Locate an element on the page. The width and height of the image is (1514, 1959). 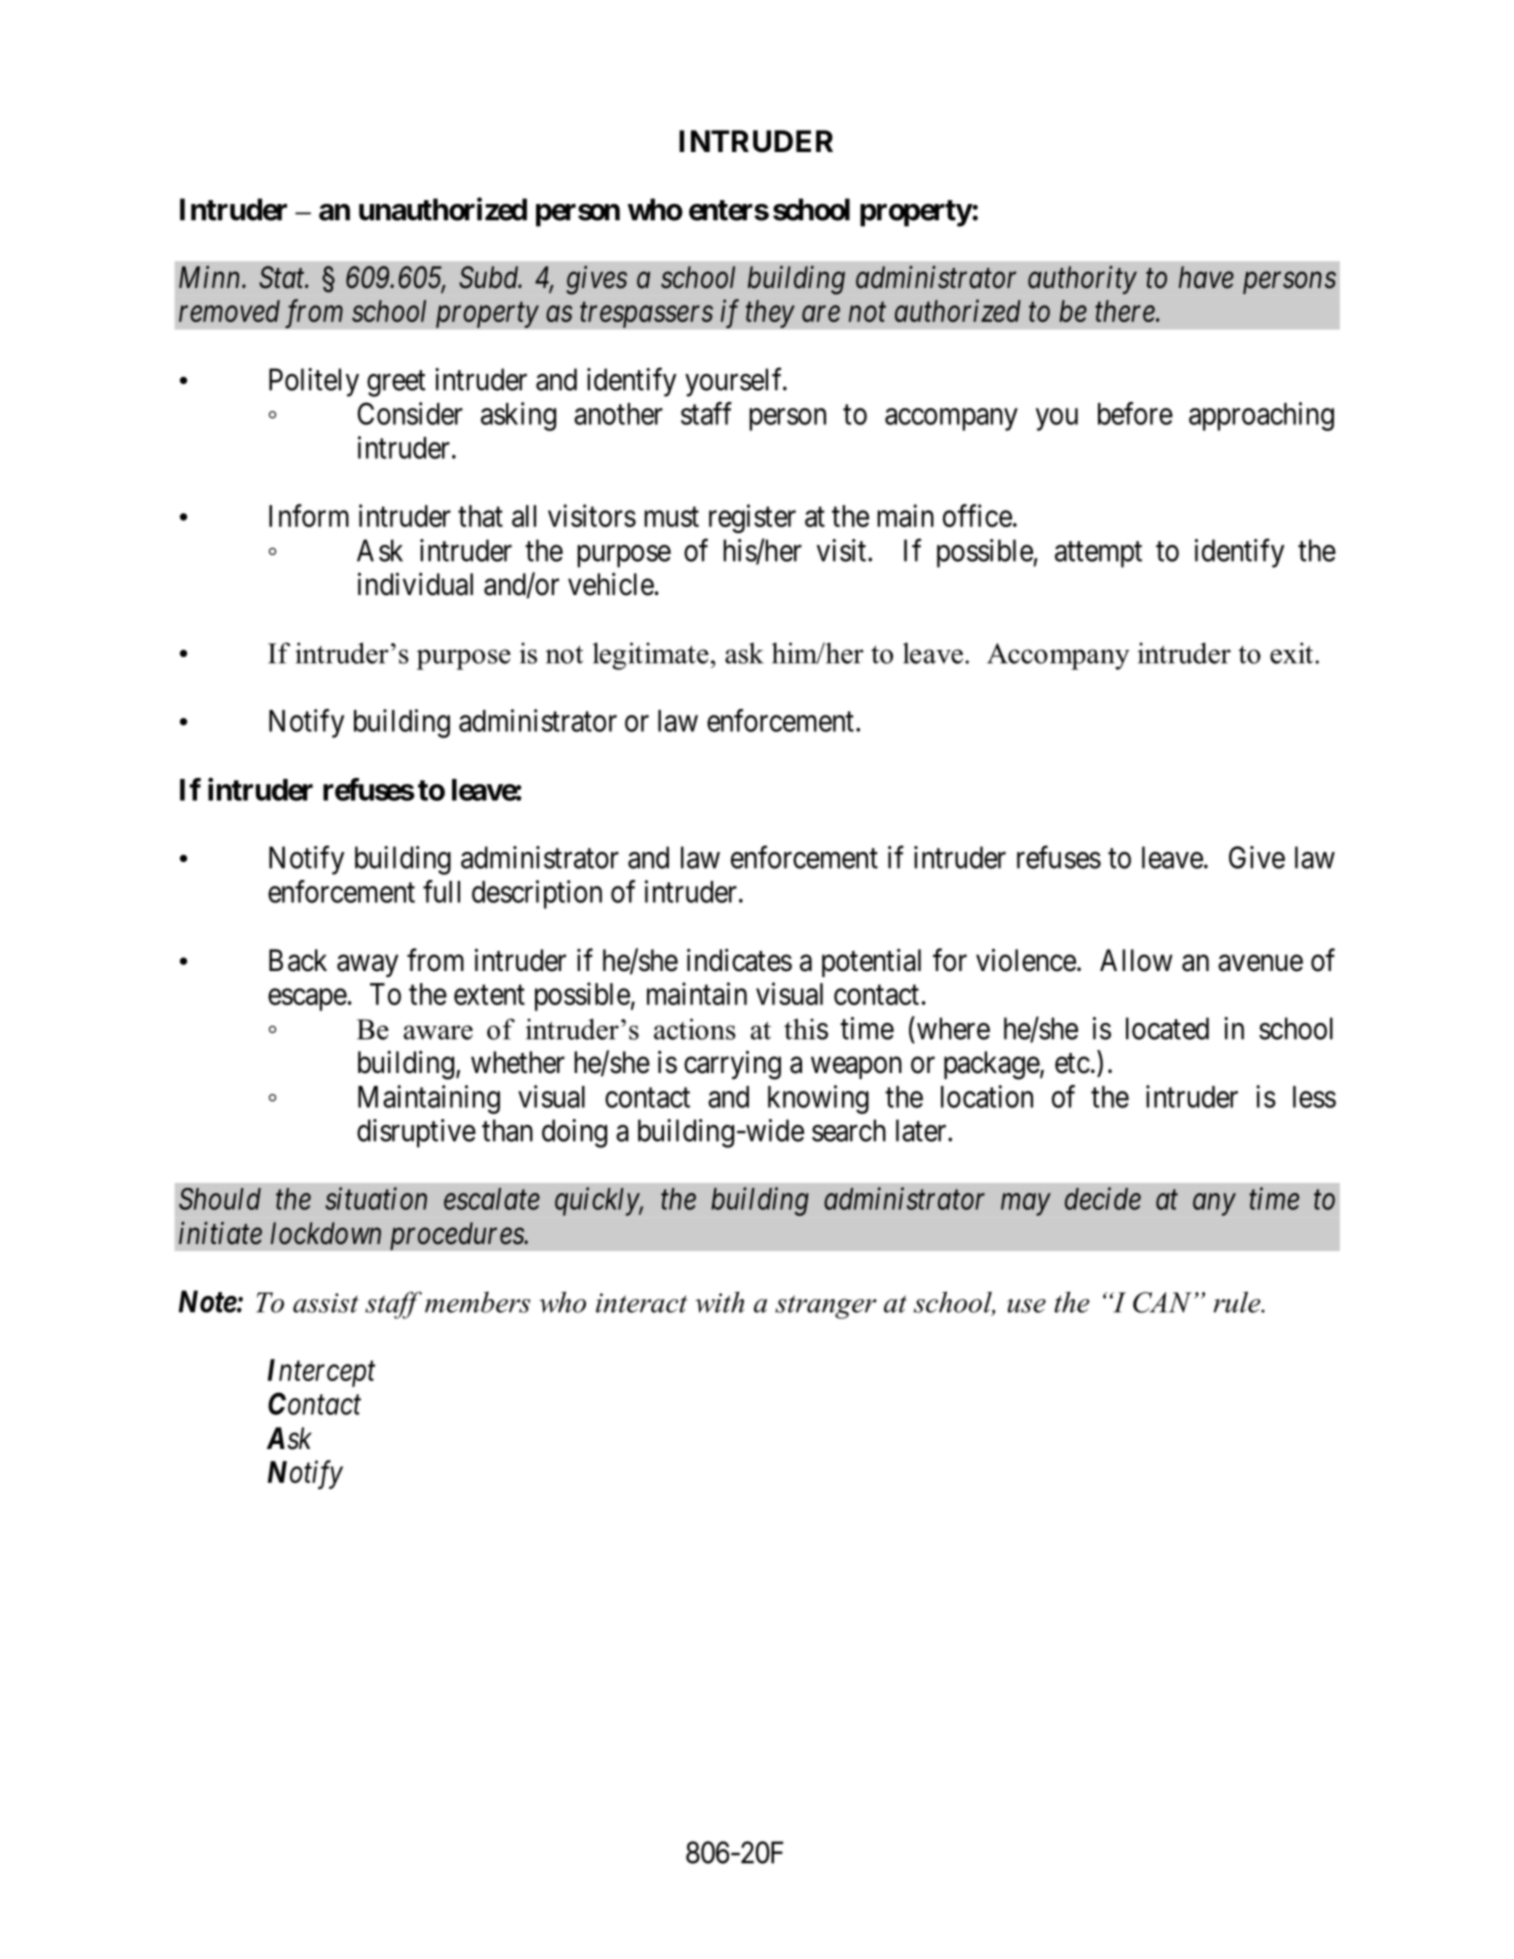
Intercept is located at coordinates (321, 1373).
